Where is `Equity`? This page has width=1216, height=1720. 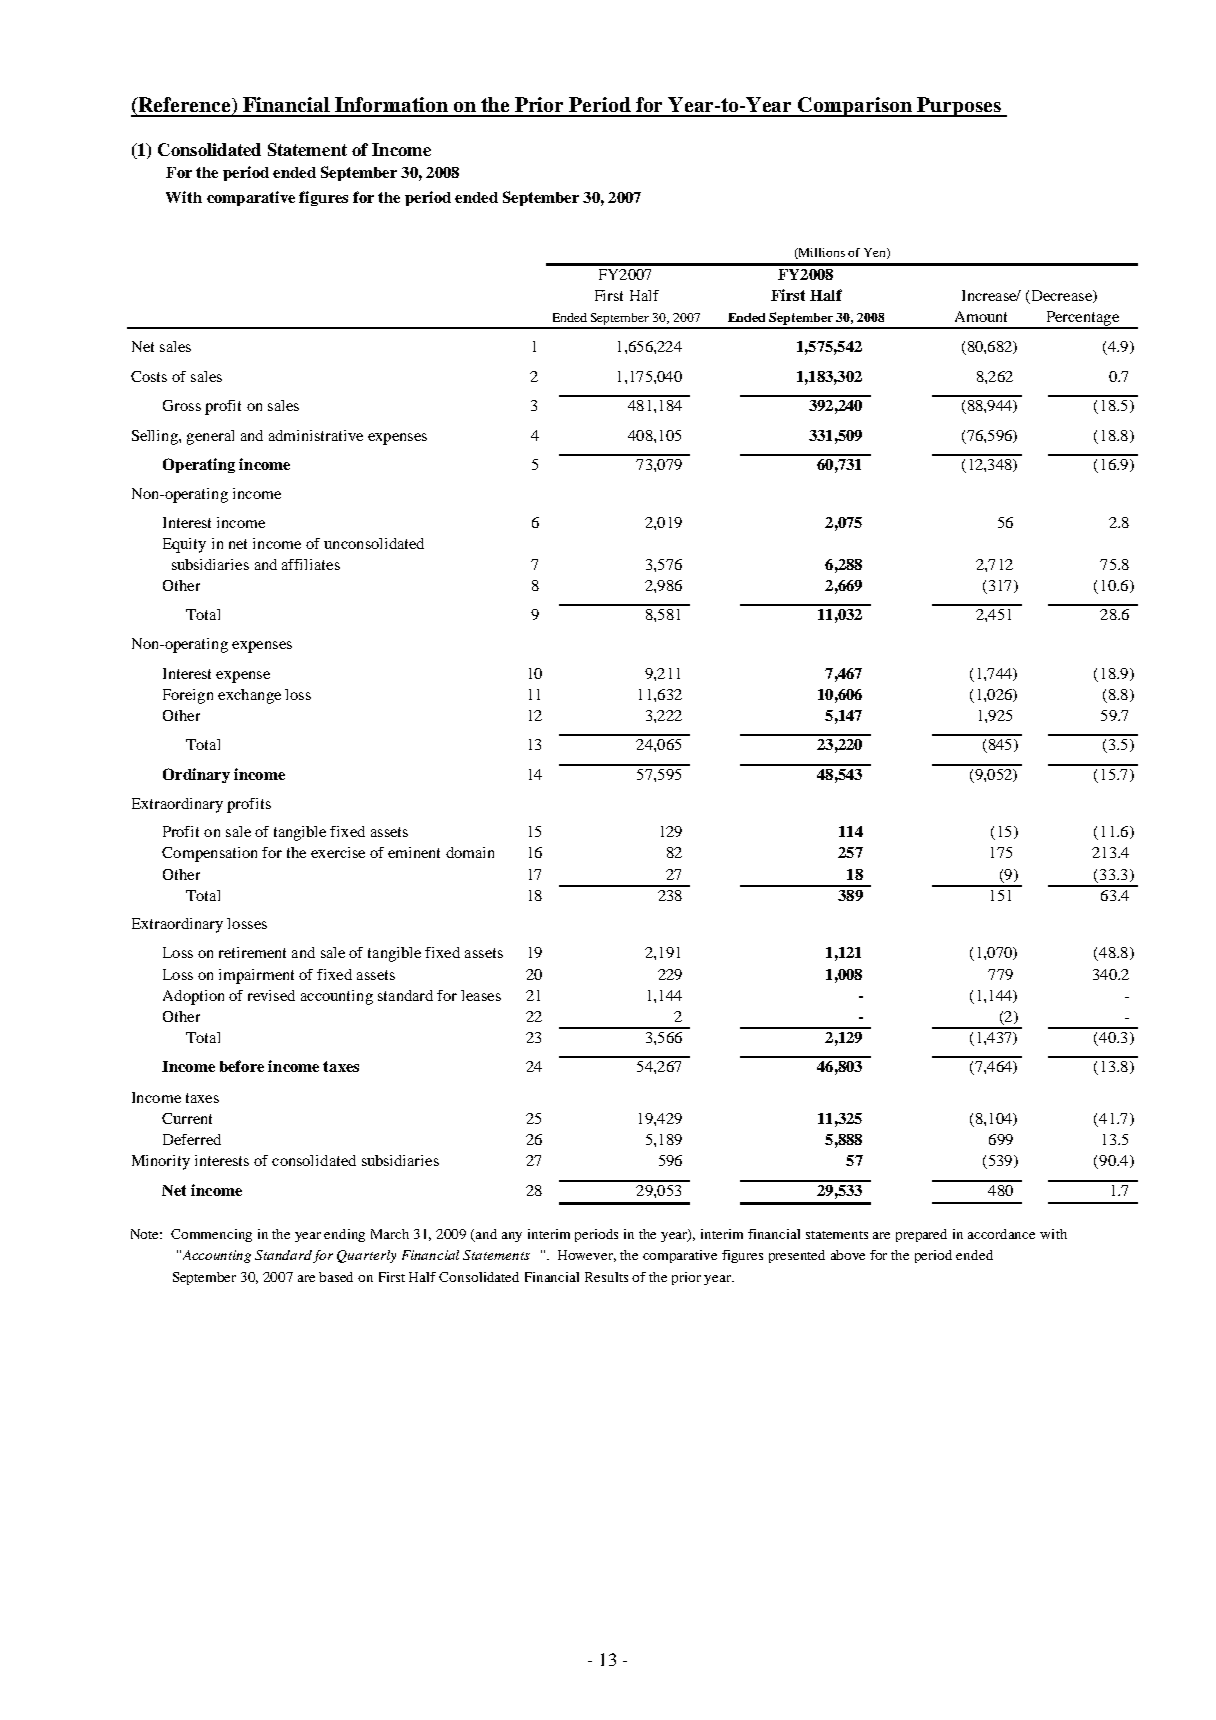
Equity is located at coordinates (184, 545).
